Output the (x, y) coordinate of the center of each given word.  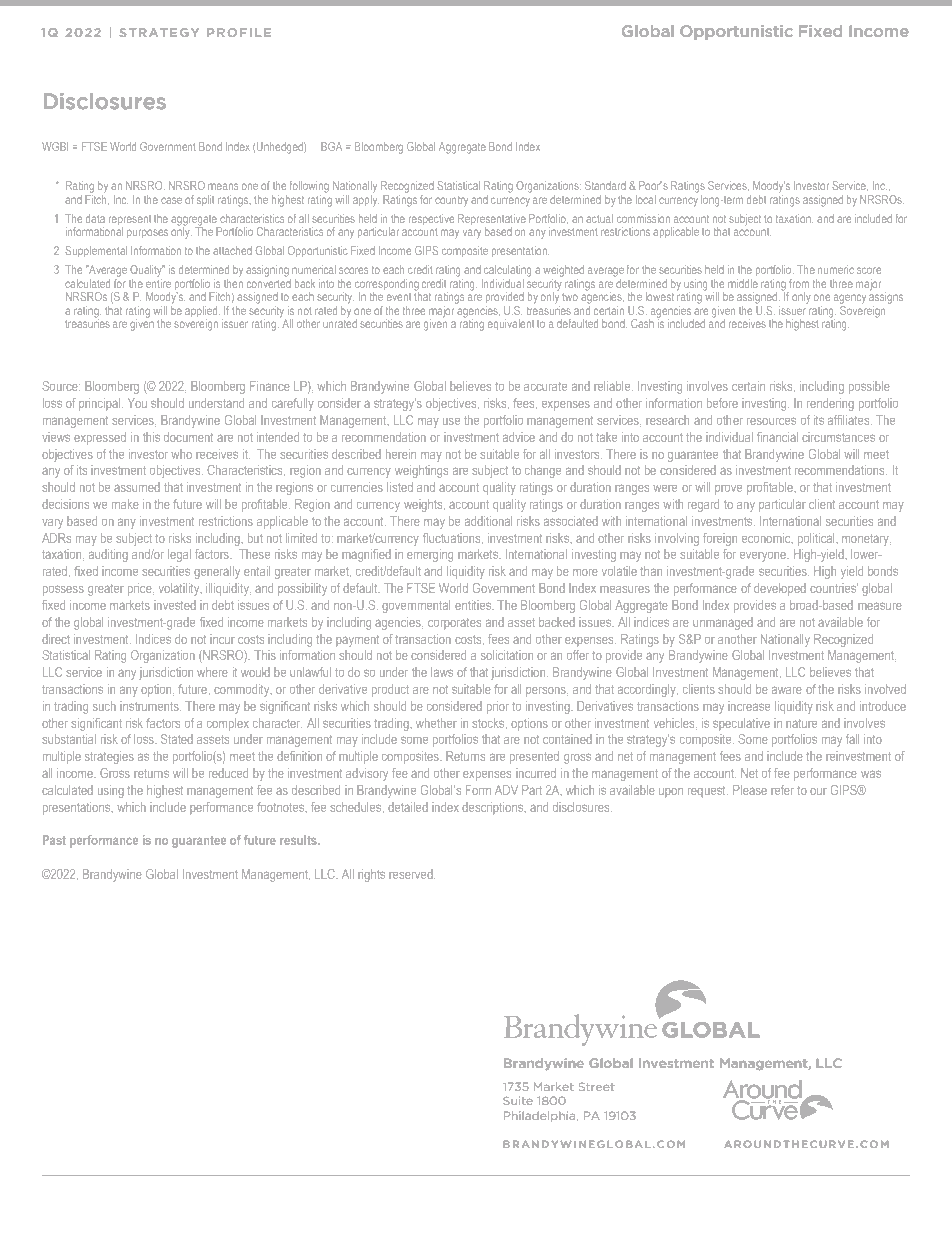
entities (474, 605)
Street (596, 1087)
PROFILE (239, 32)
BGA (331, 146)
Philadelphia (541, 1116)
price (141, 589)
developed (780, 589)
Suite (518, 1100)
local (646, 199)
